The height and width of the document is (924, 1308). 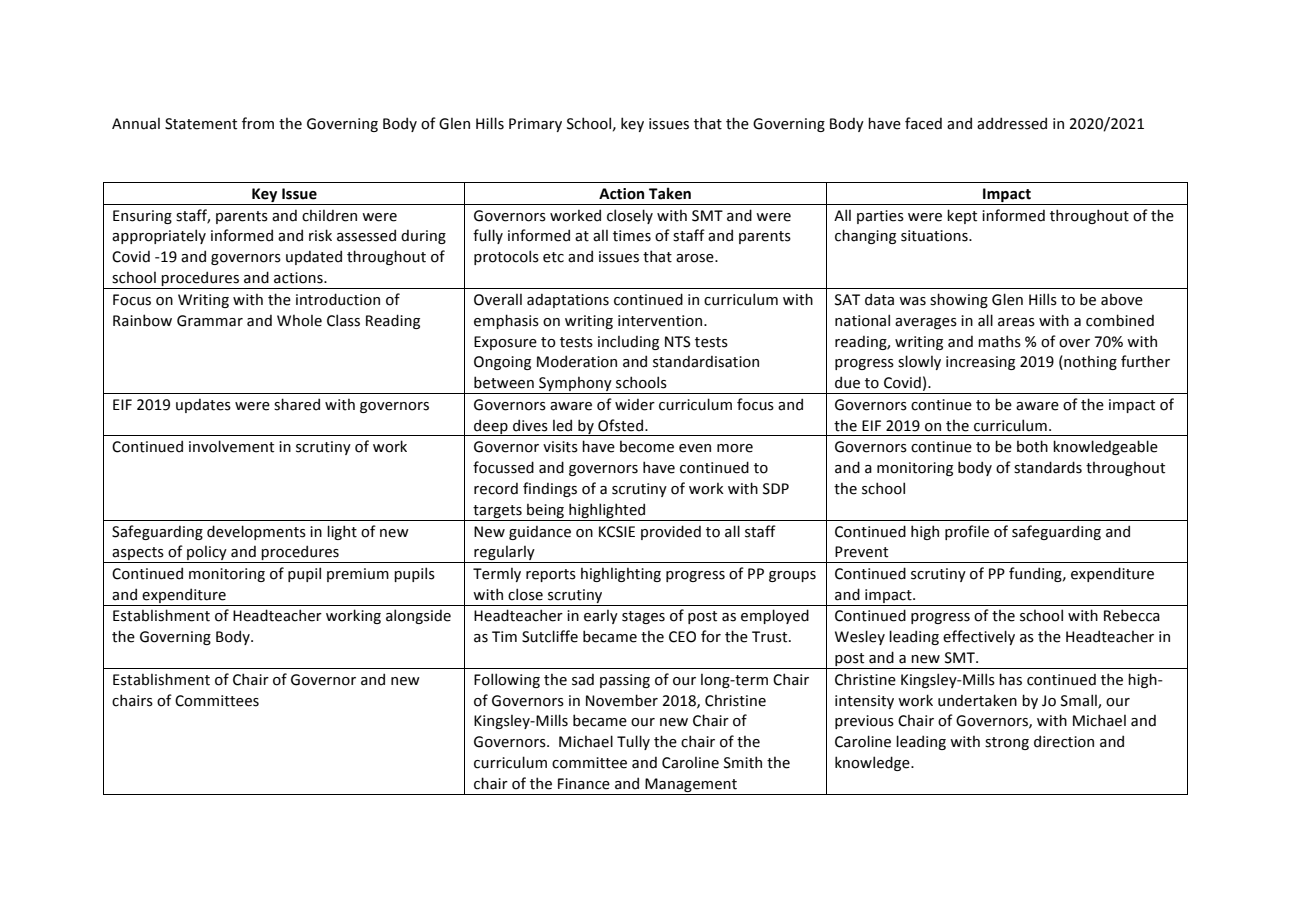 What do you see at coordinates (553, 257) in the document?
I see `etc` at bounding box center [553, 257].
